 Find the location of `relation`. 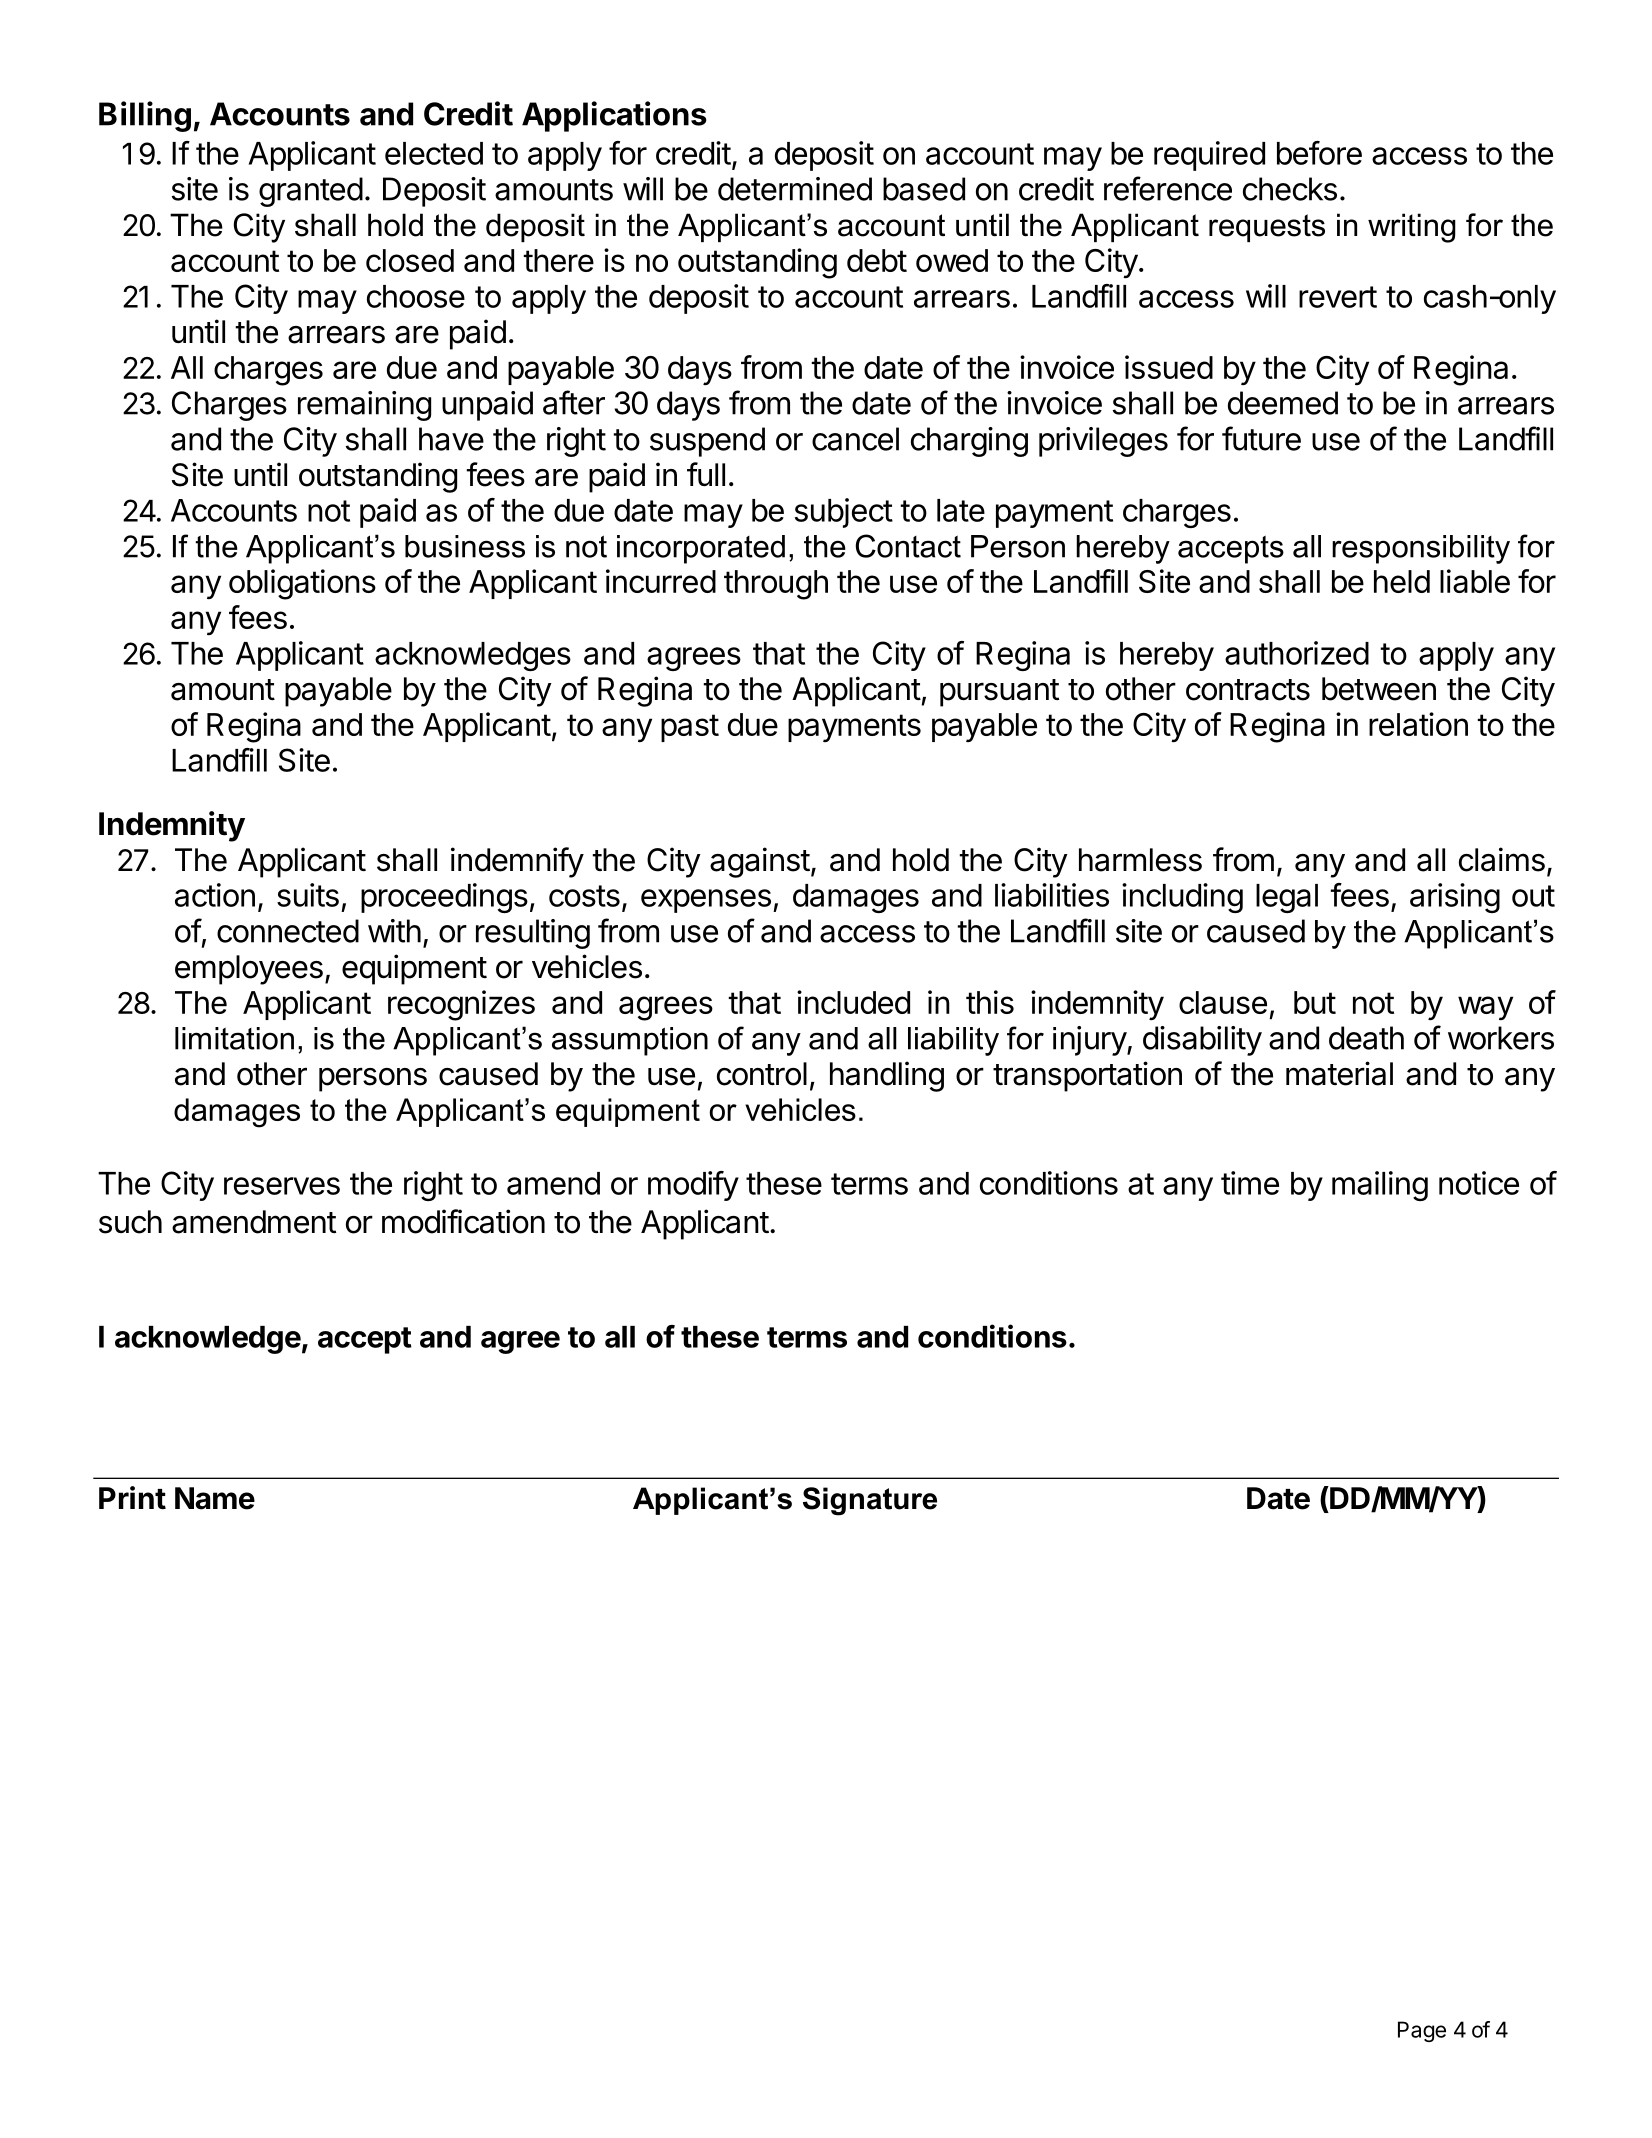

relation is located at coordinates (1418, 724).
